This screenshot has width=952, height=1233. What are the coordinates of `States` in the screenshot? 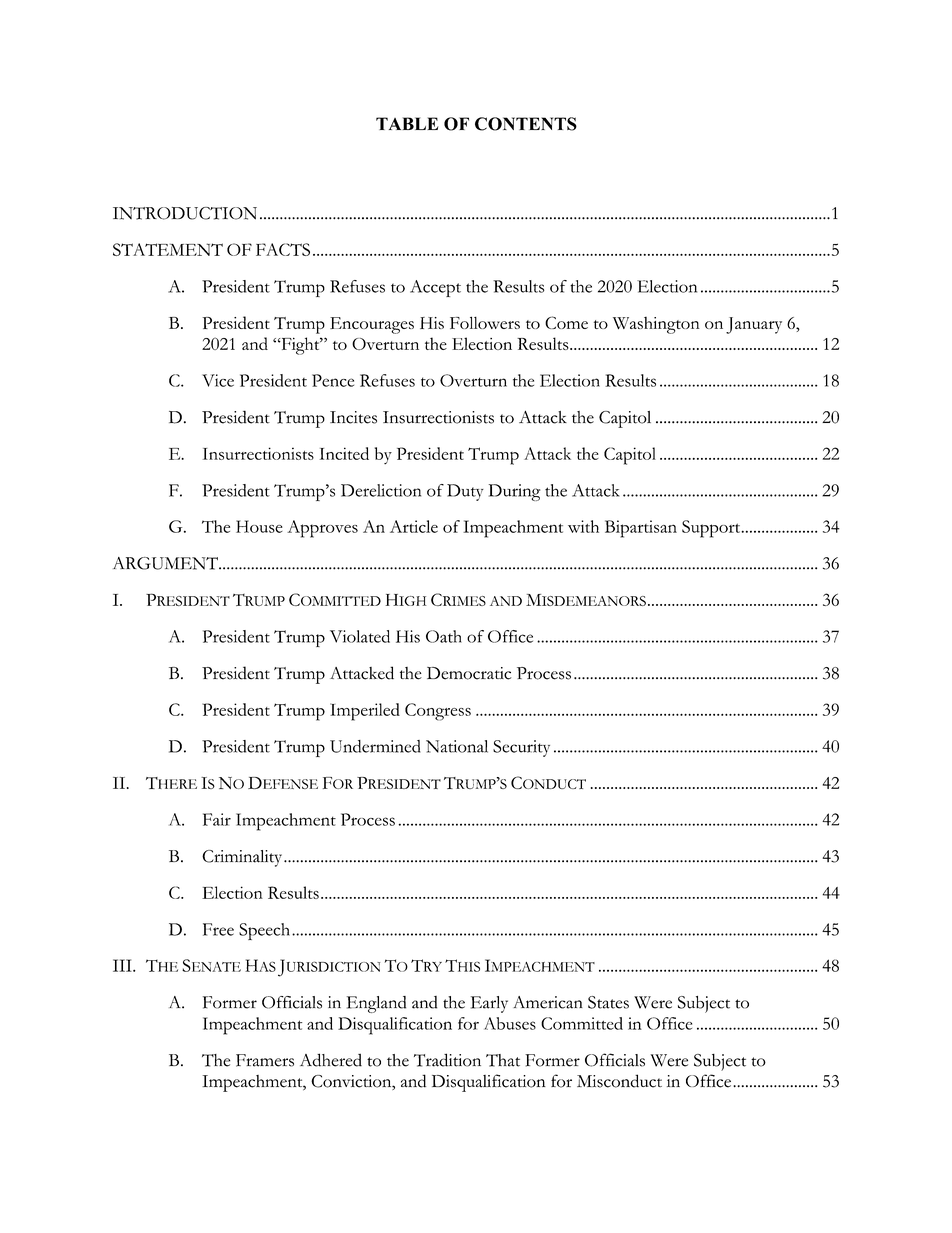 It's located at (608, 1002).
